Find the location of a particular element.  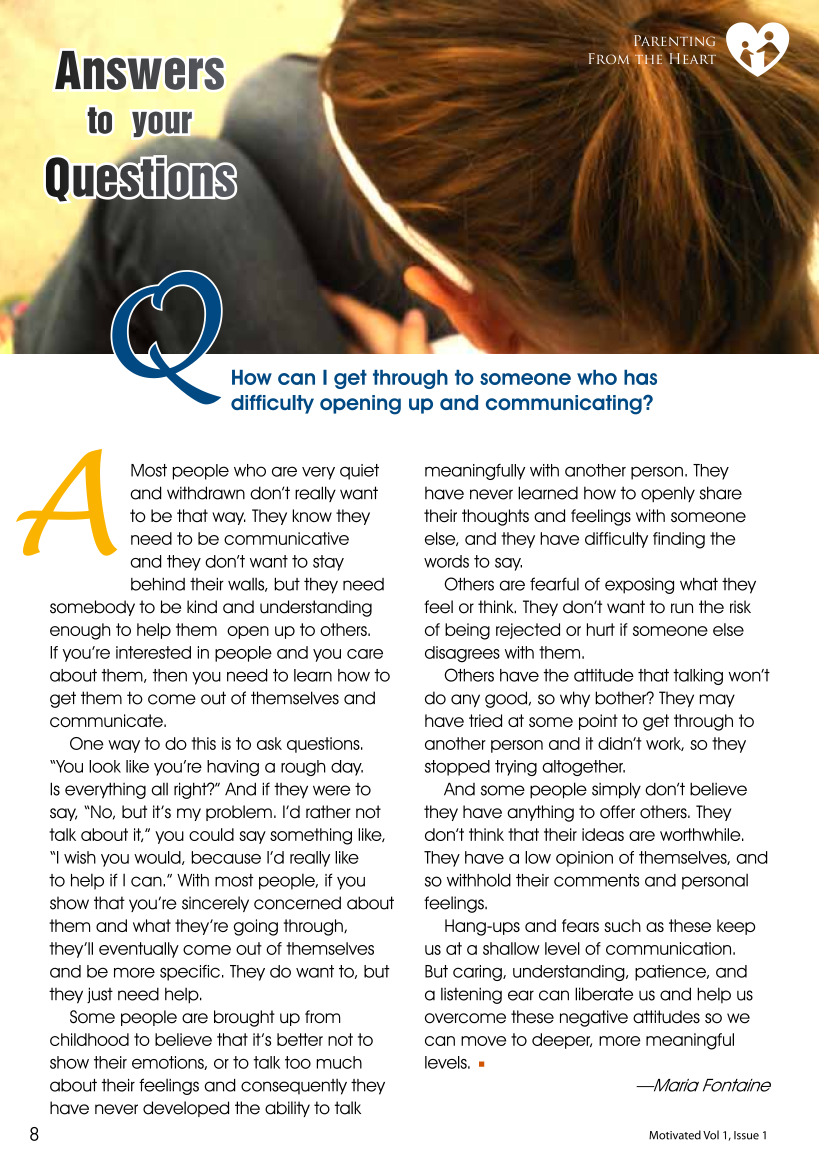

communicative is located at coordinates (286, 538).
